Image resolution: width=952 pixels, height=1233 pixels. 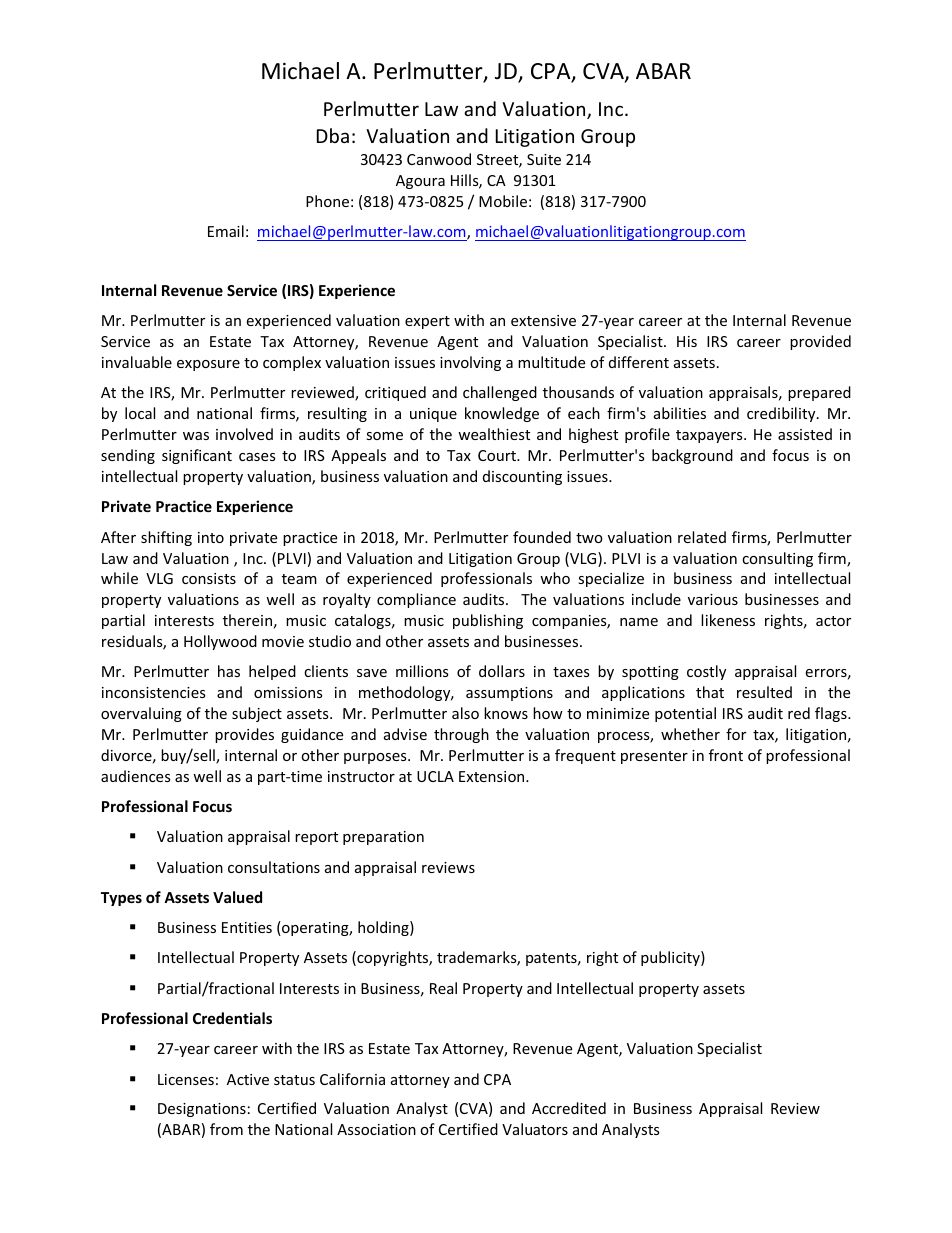 What do you see at coordinates (226, 231) in the screenshot?
I see `Email` at bounding box center [226, 231].
